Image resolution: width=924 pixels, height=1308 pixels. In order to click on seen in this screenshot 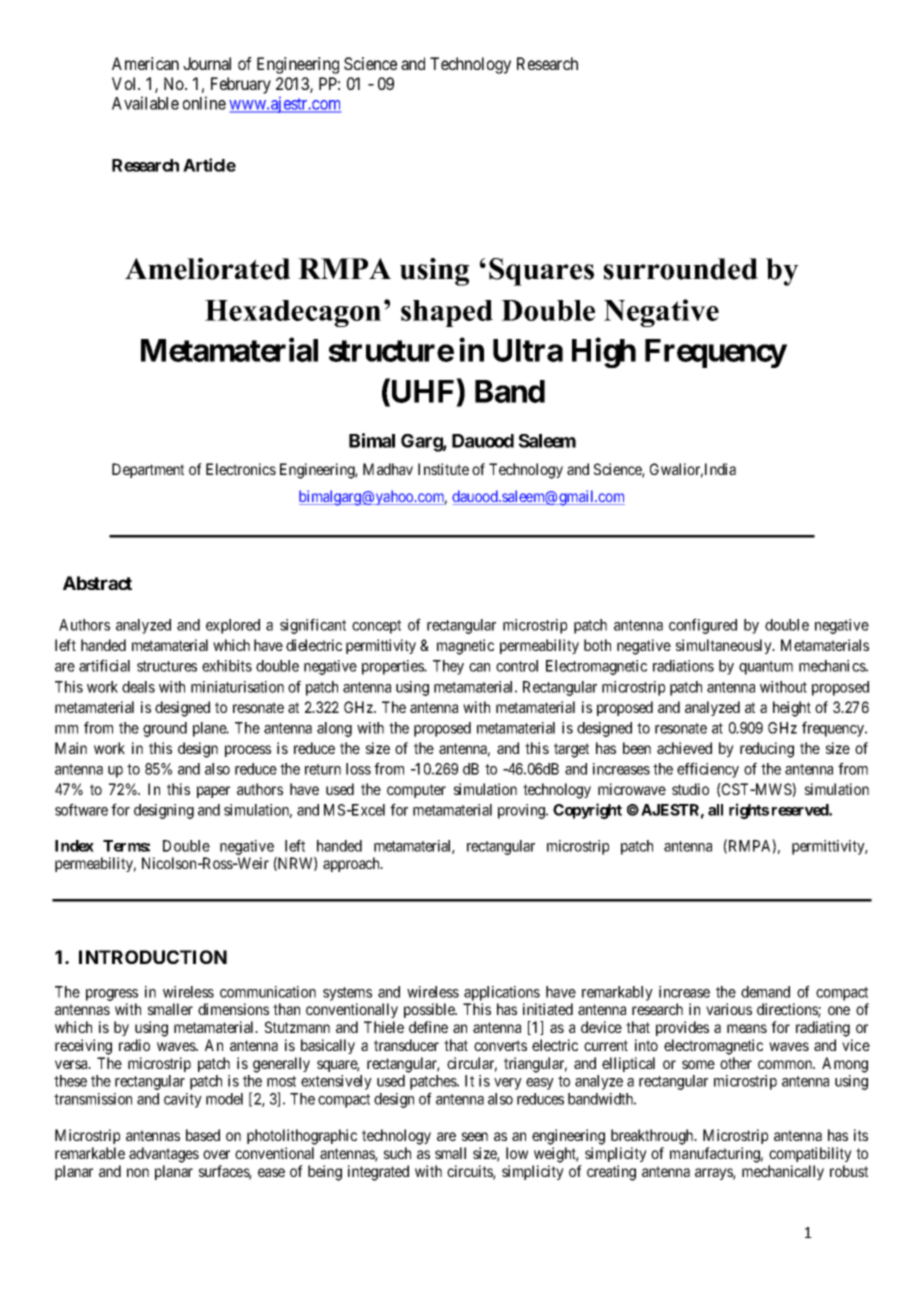, I will do `click(475, 1136)`.
